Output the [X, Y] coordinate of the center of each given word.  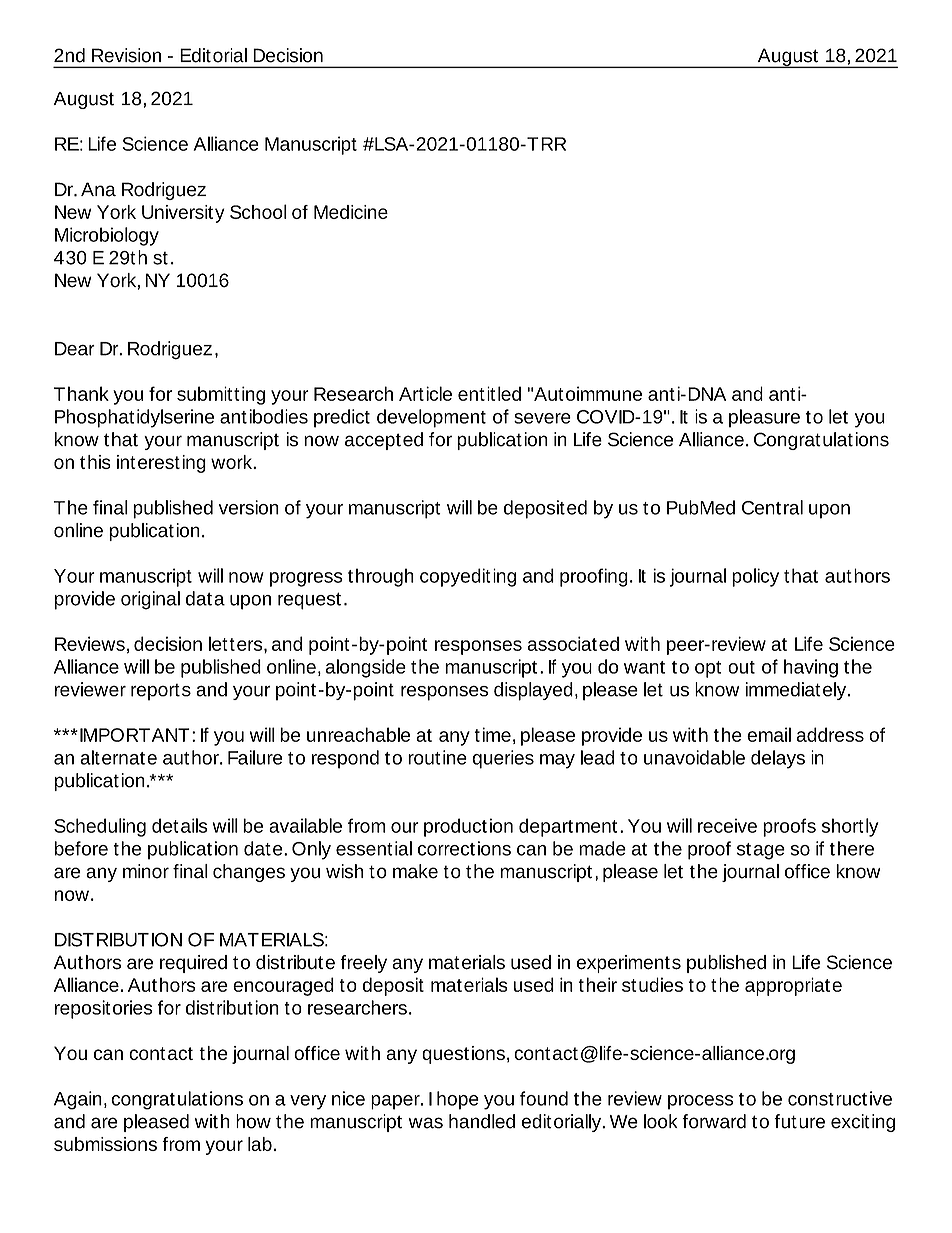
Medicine [351, 212]
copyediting [468, 577]
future [799, 1121]
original [150, 600]
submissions [105, 1144]
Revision [126, 55]
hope [458, 1100]
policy [755, 577]
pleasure [764, 418]
